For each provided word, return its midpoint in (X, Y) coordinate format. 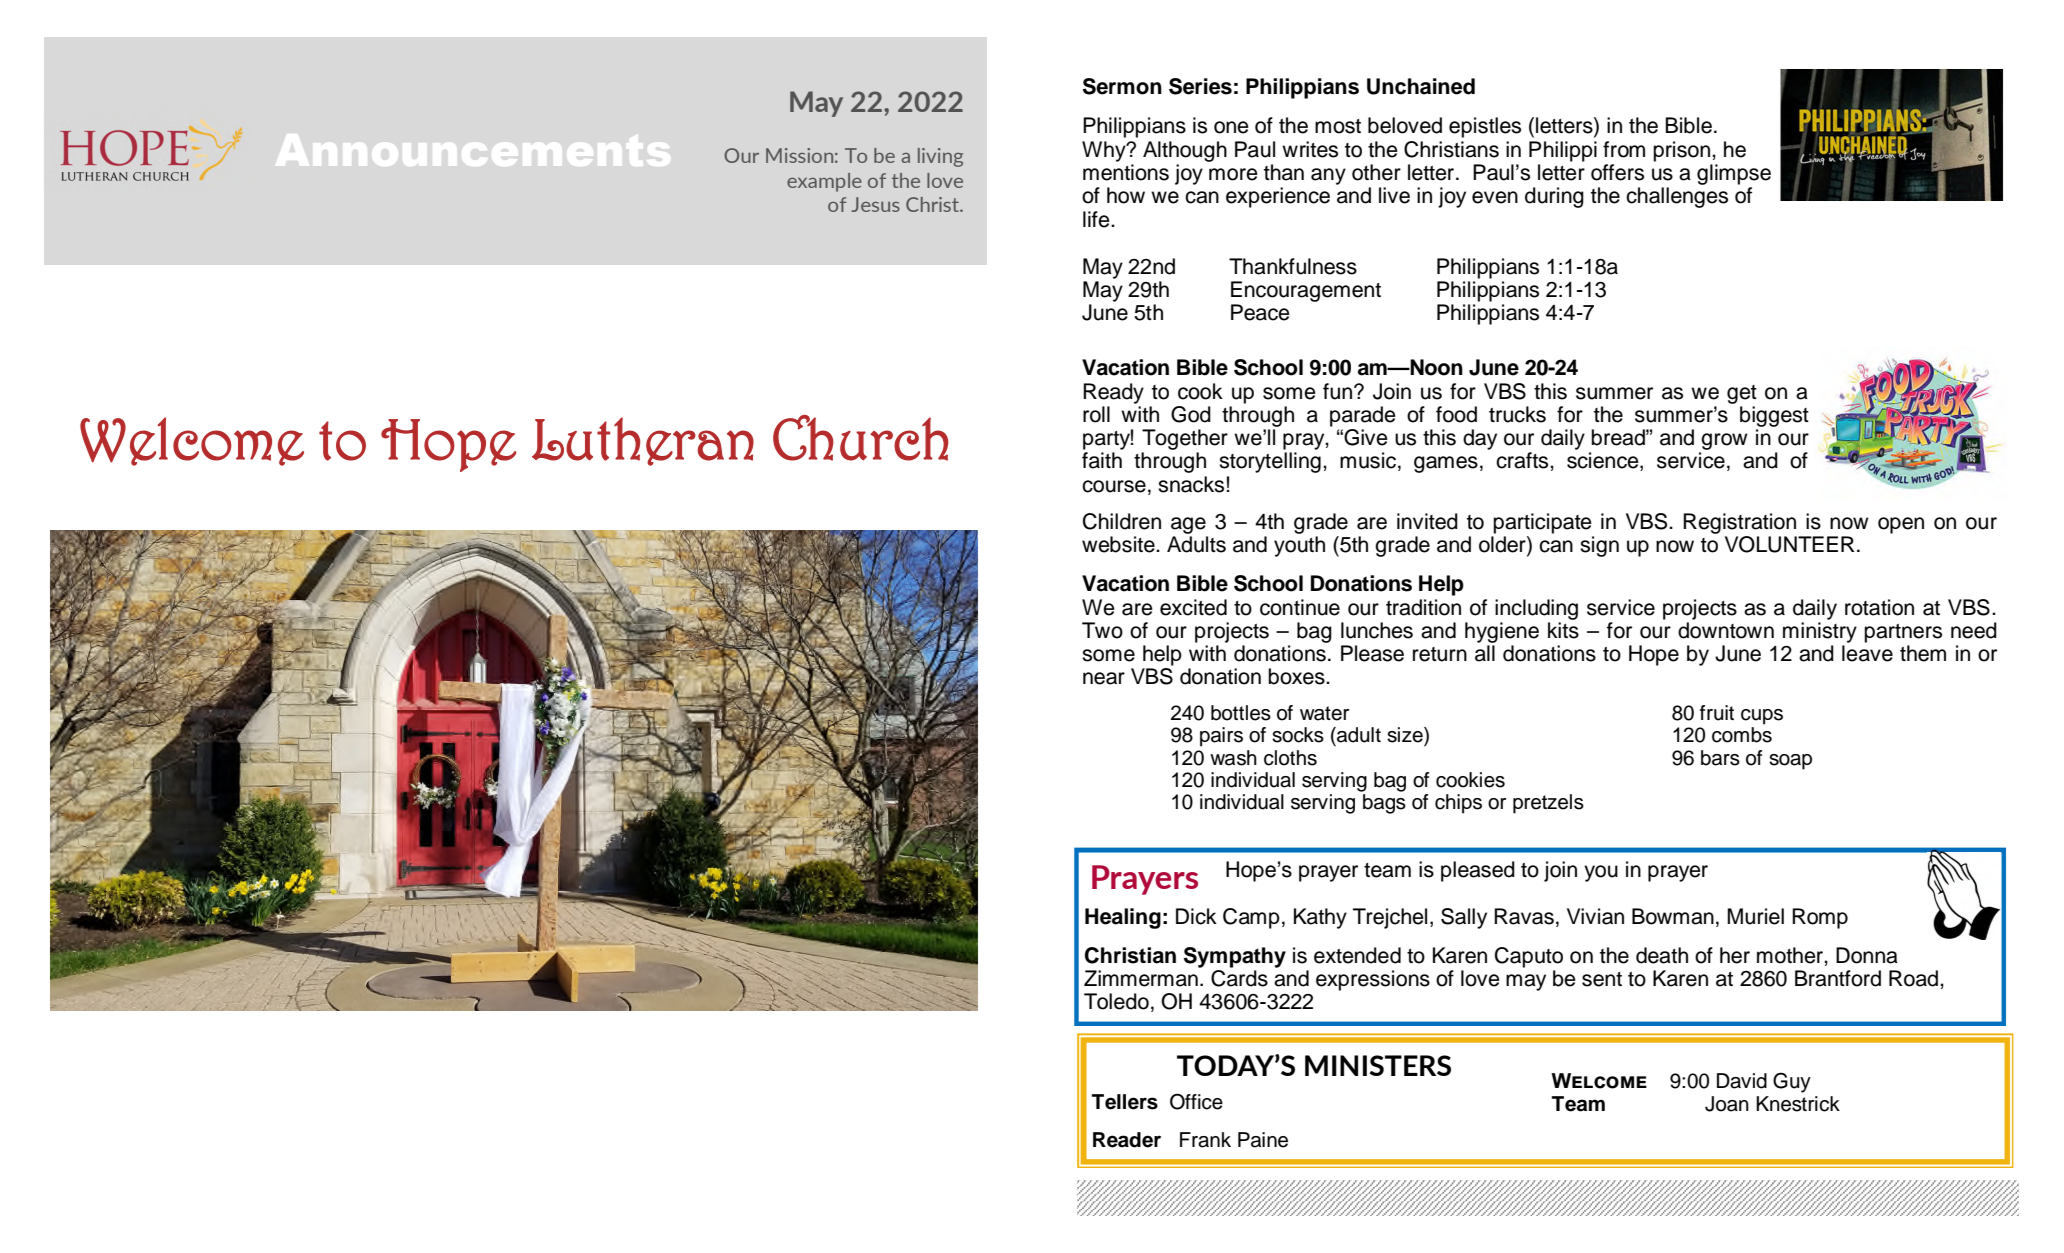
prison (1681, 151)
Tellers (1125, 1102)
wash (1233, 758)
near (1104, 678)
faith (1102, 460)
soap (1790, 762)
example (824, 182)
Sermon (1122, 86)
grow (1724, 441)
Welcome (192, 441)
